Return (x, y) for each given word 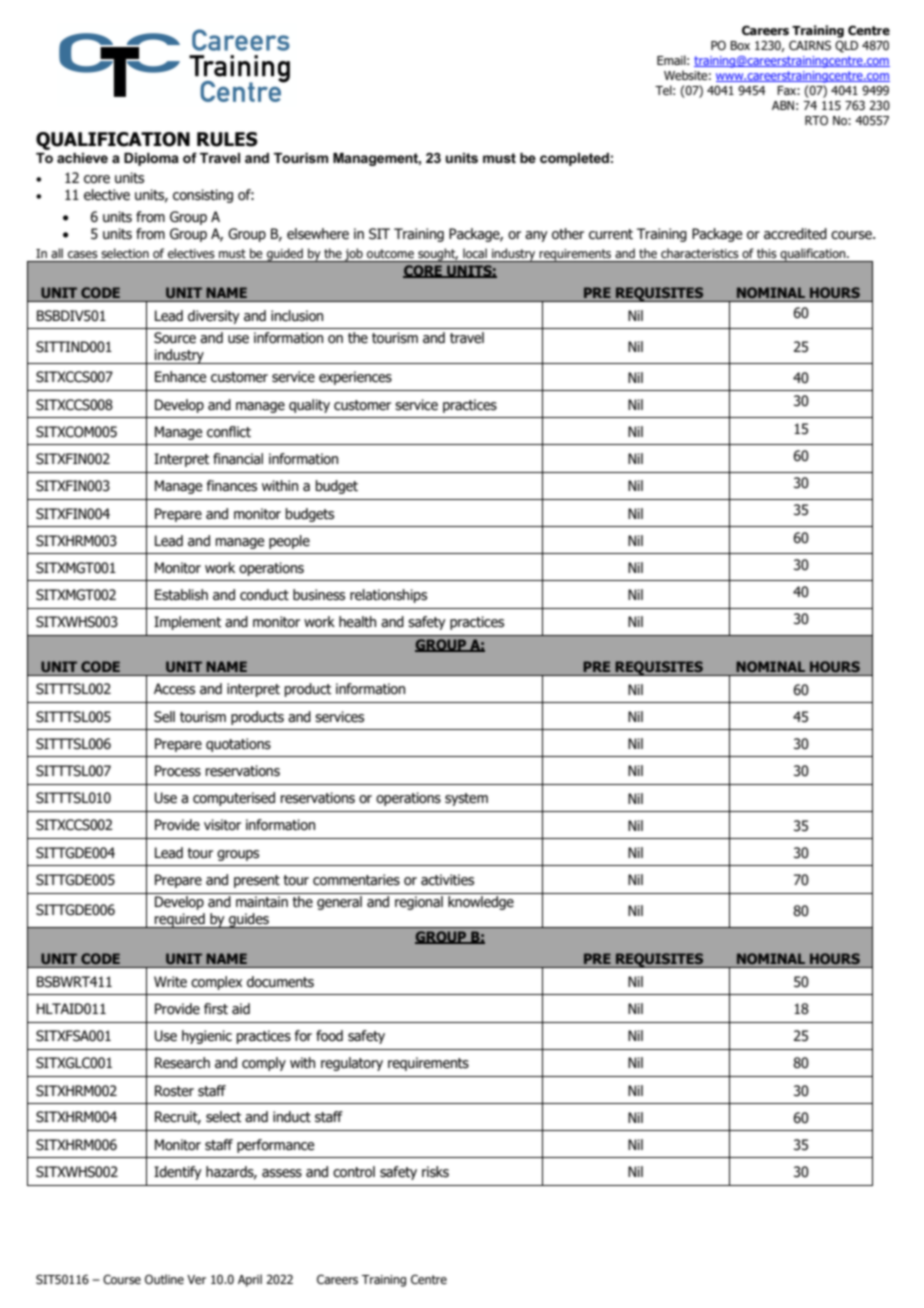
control (354, 1172)
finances (232, 486)
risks (435, 1172)
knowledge (481, 903)
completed (574, 159)
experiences (355, 378)
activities (447, 880)
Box (740, 45)
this (766, 253)
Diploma (151, 159)
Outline (164, 1279)
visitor (222, 825)
